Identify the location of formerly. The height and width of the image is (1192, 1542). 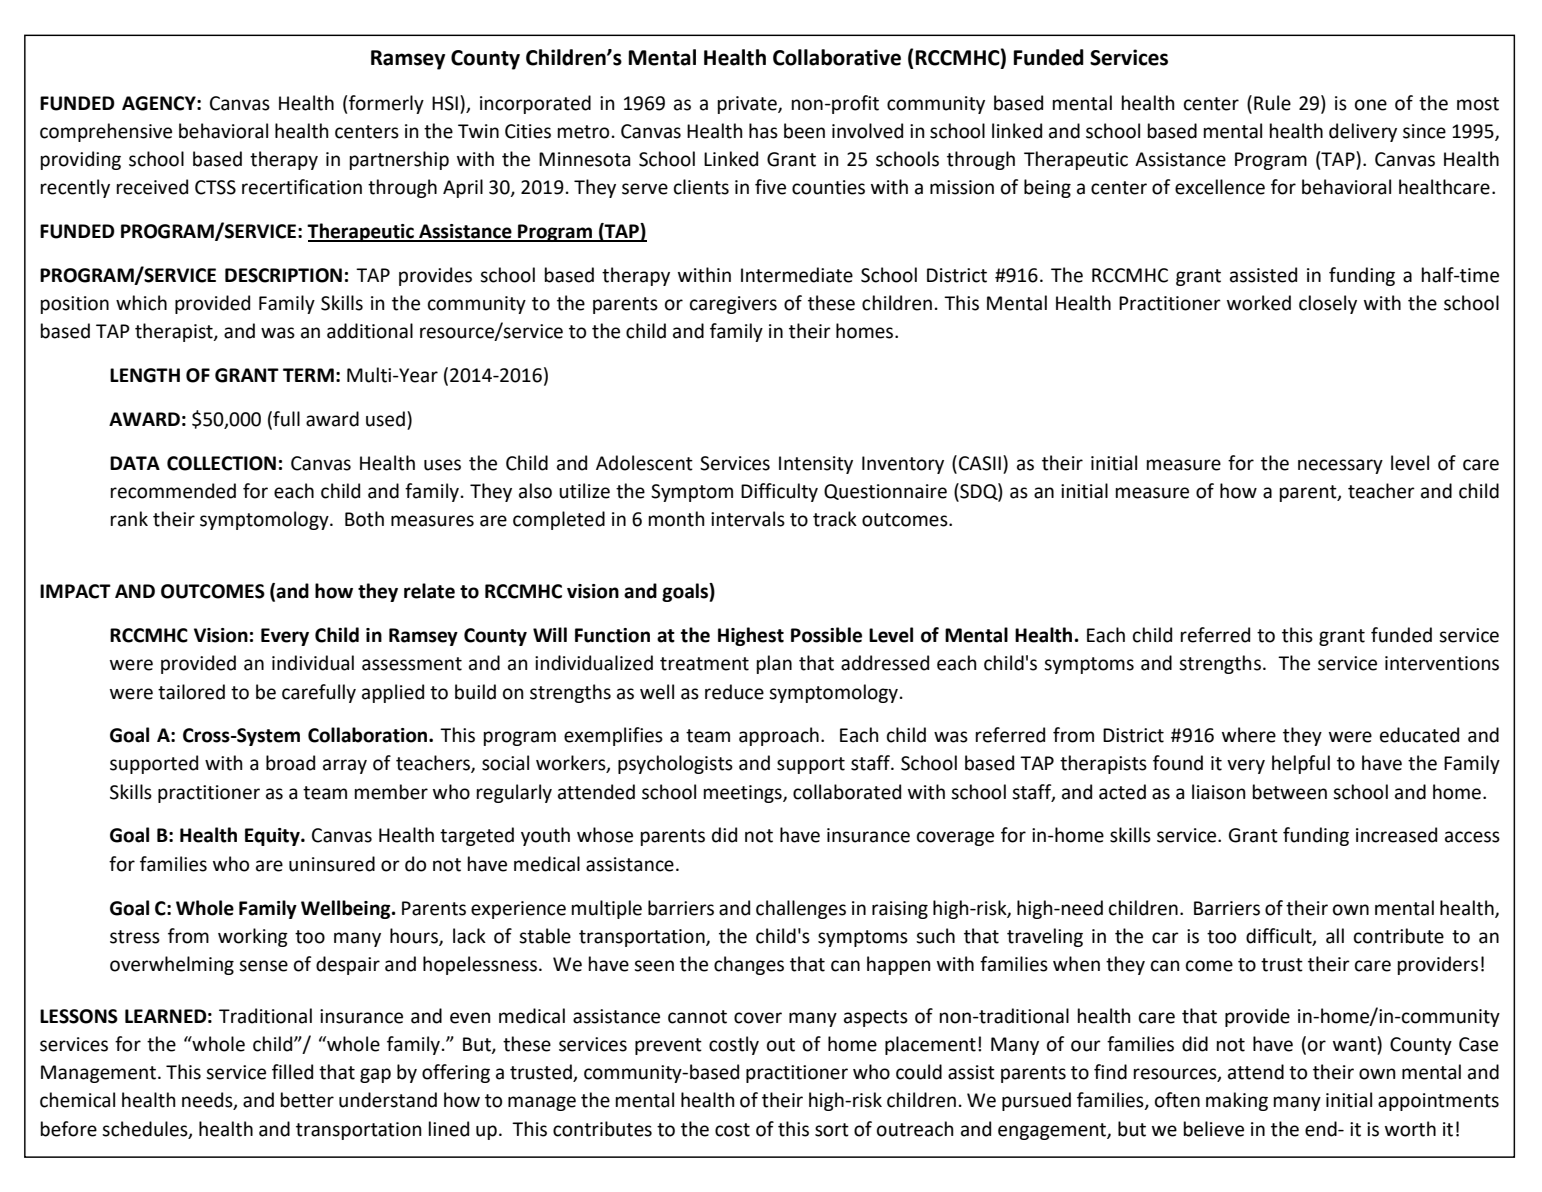
(386, 104).
